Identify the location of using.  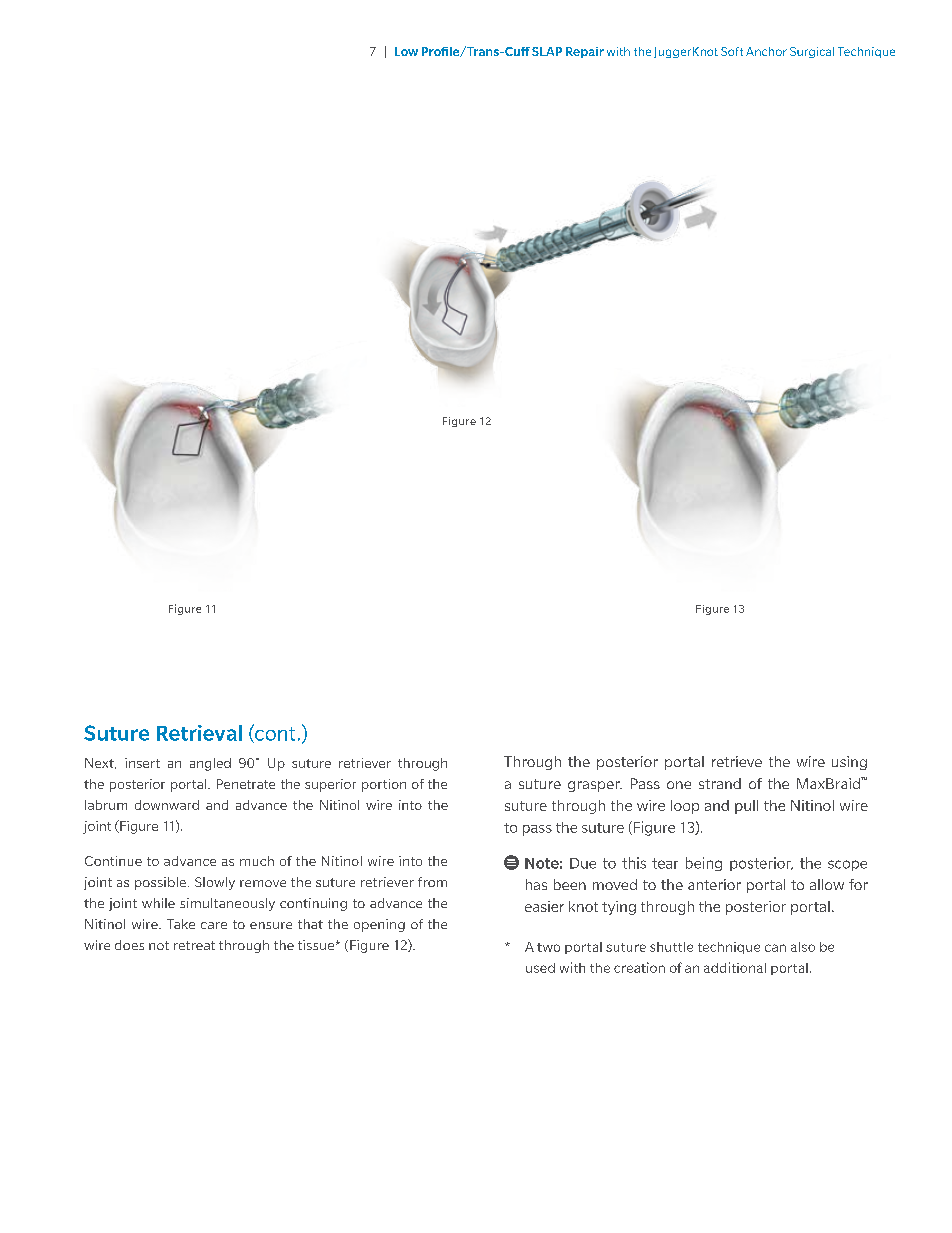
(849, 763).
